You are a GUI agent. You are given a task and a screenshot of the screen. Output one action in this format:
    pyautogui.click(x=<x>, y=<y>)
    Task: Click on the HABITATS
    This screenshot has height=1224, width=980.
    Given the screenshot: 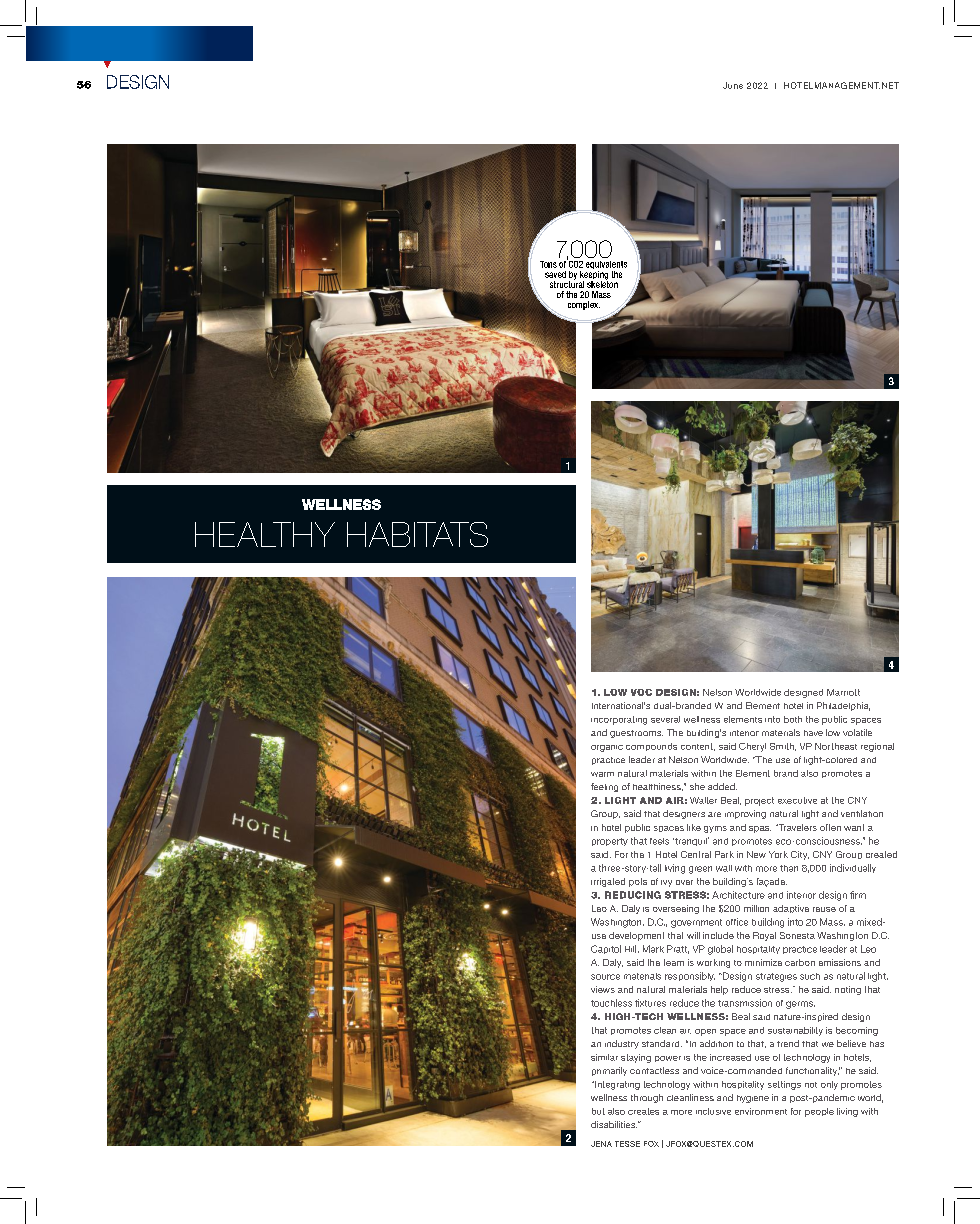 What is the action you would take?
    pyautogui.click(x=417, y=534)
